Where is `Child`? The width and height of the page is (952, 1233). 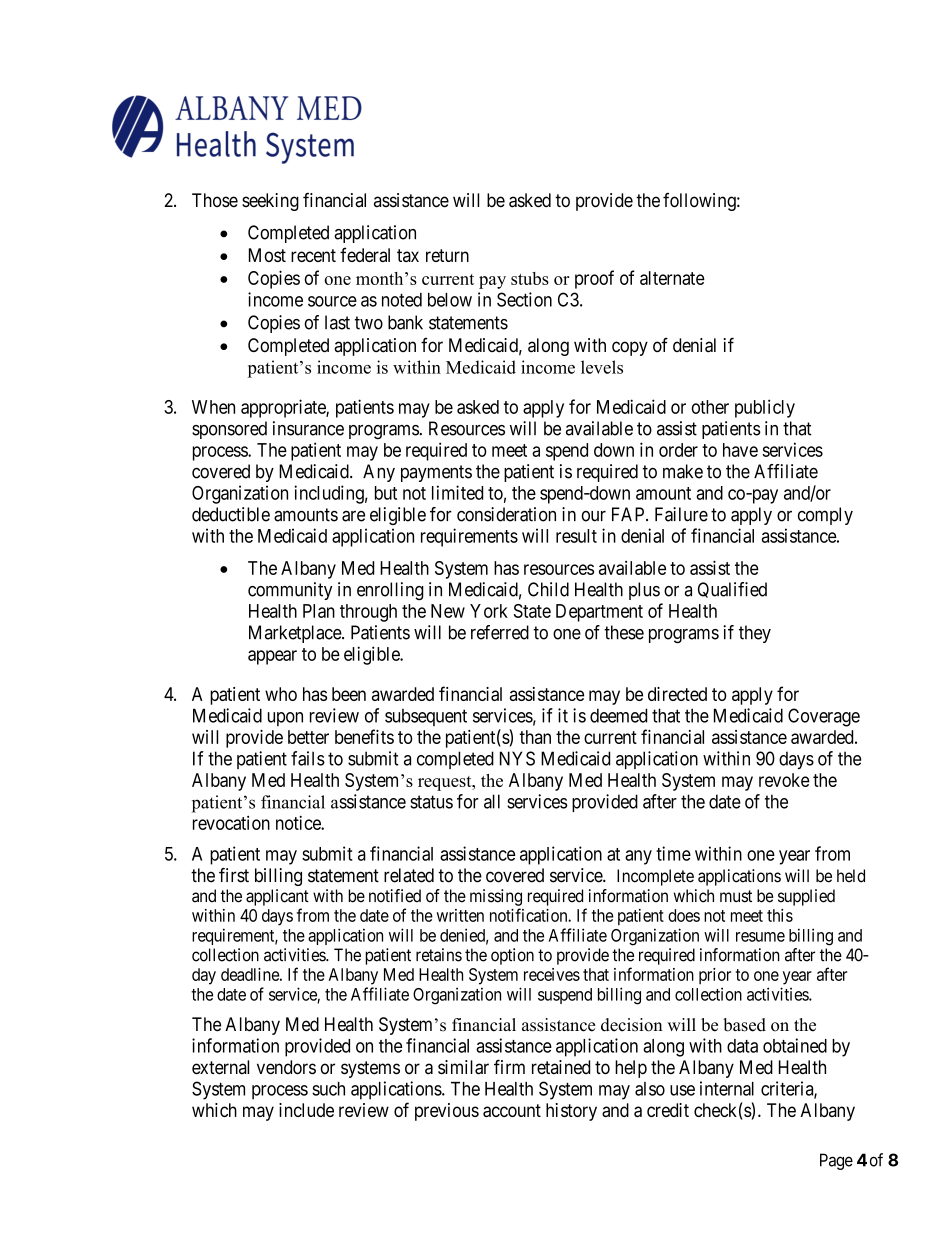
Child is located at coordinates (548, 589).
